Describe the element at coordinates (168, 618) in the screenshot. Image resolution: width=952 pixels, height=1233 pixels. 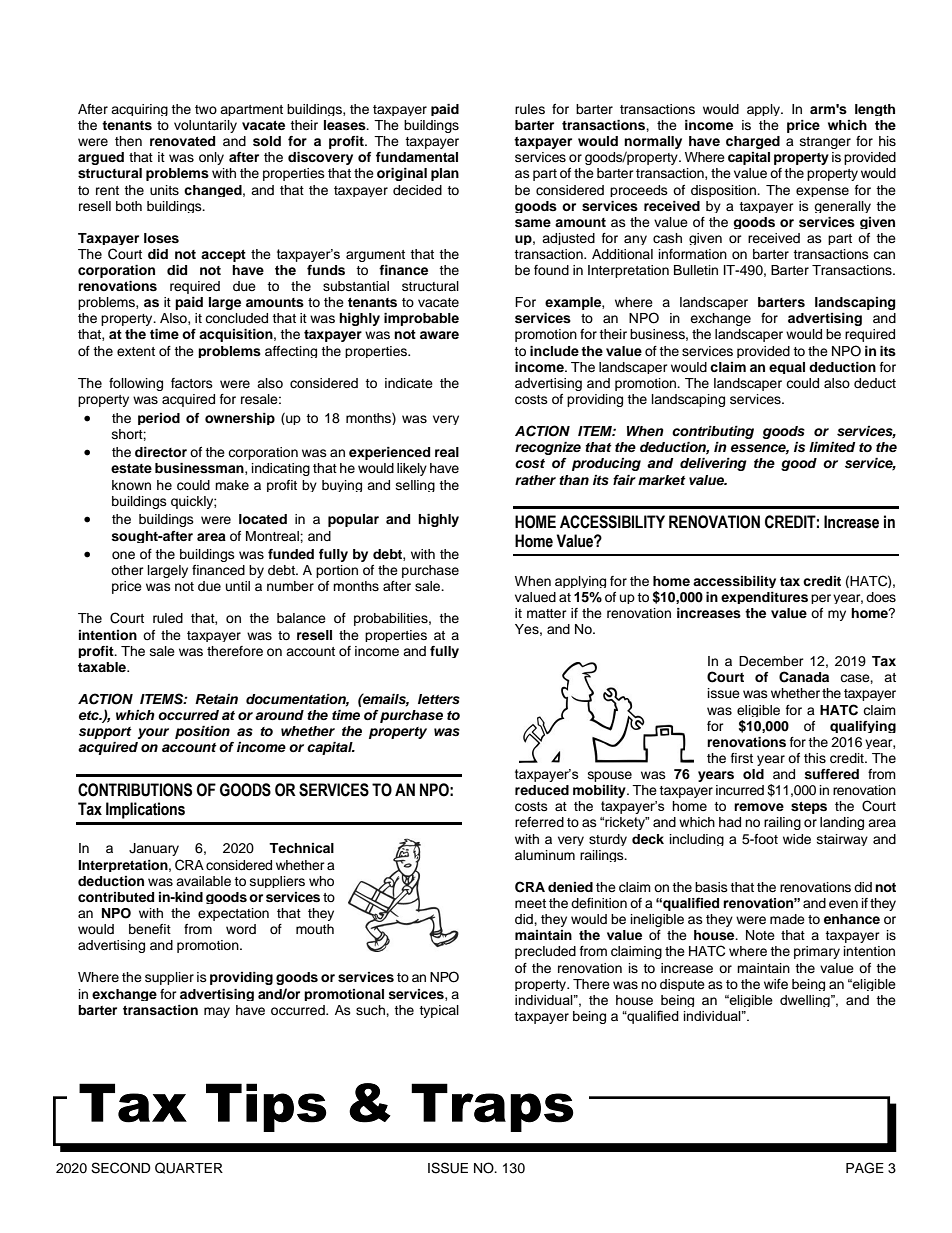
I see `ruled` at that location.
